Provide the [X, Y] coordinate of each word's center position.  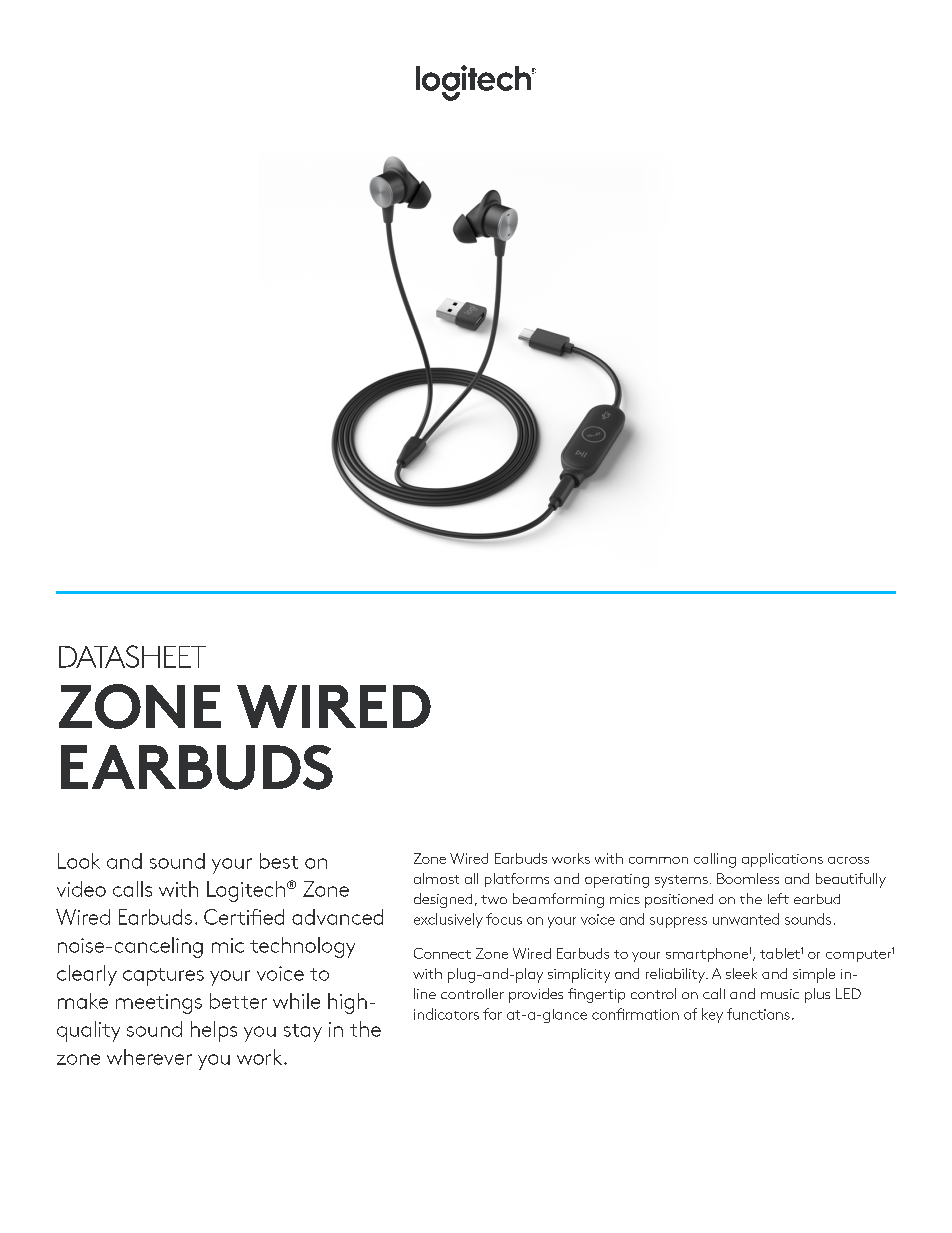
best [279, 861]
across [848, 860]
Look [79, 861]
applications [782, 860]
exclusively [448, 920]
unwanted [746, 919]
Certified [244, 917]
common [658, 860]
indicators [446, 1014]
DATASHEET [132, 656]
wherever [149, 1057]
